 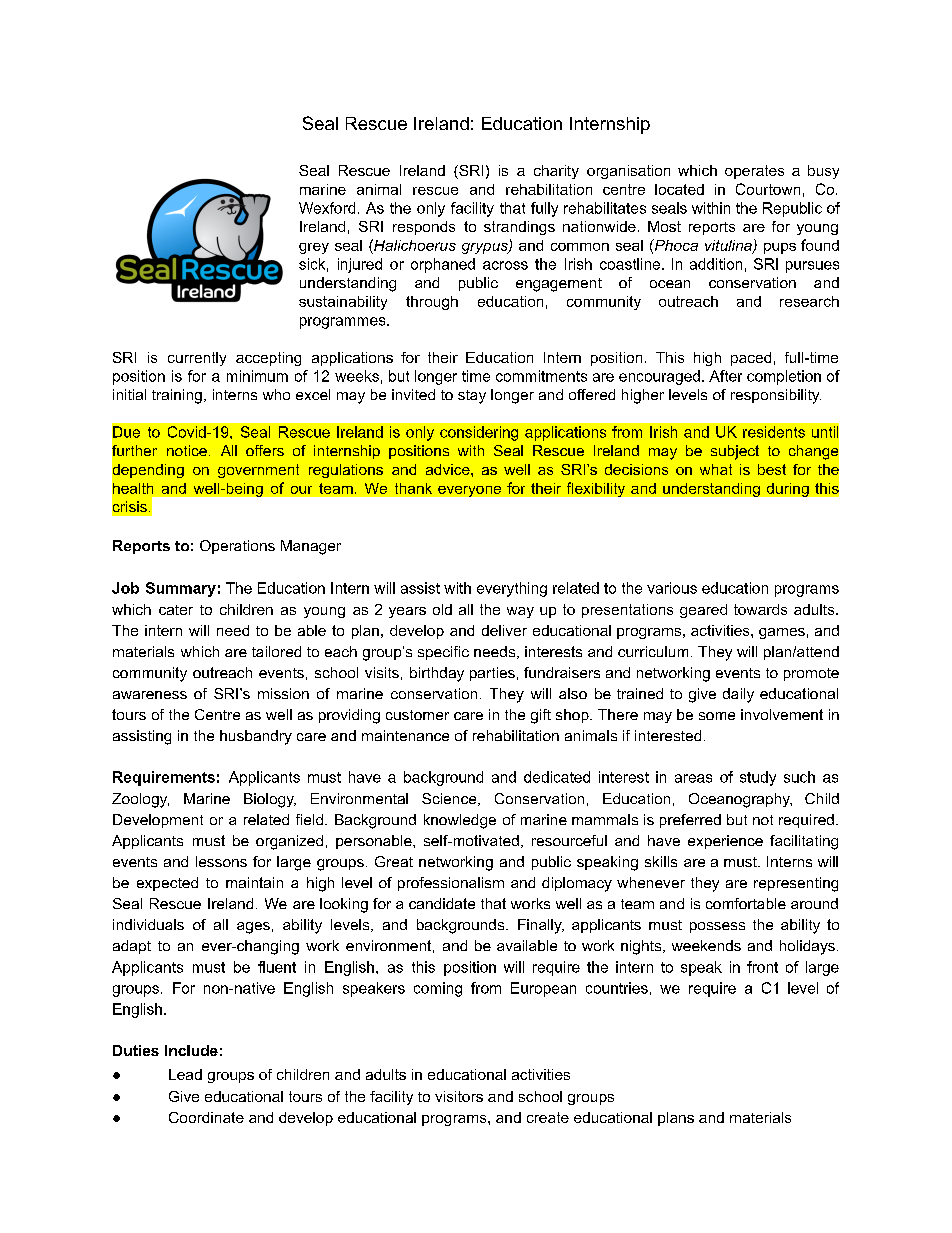 What do you see at coordinates (314, 248) in the screenshot?
I see `grey` at bounding box center [314, 248].
